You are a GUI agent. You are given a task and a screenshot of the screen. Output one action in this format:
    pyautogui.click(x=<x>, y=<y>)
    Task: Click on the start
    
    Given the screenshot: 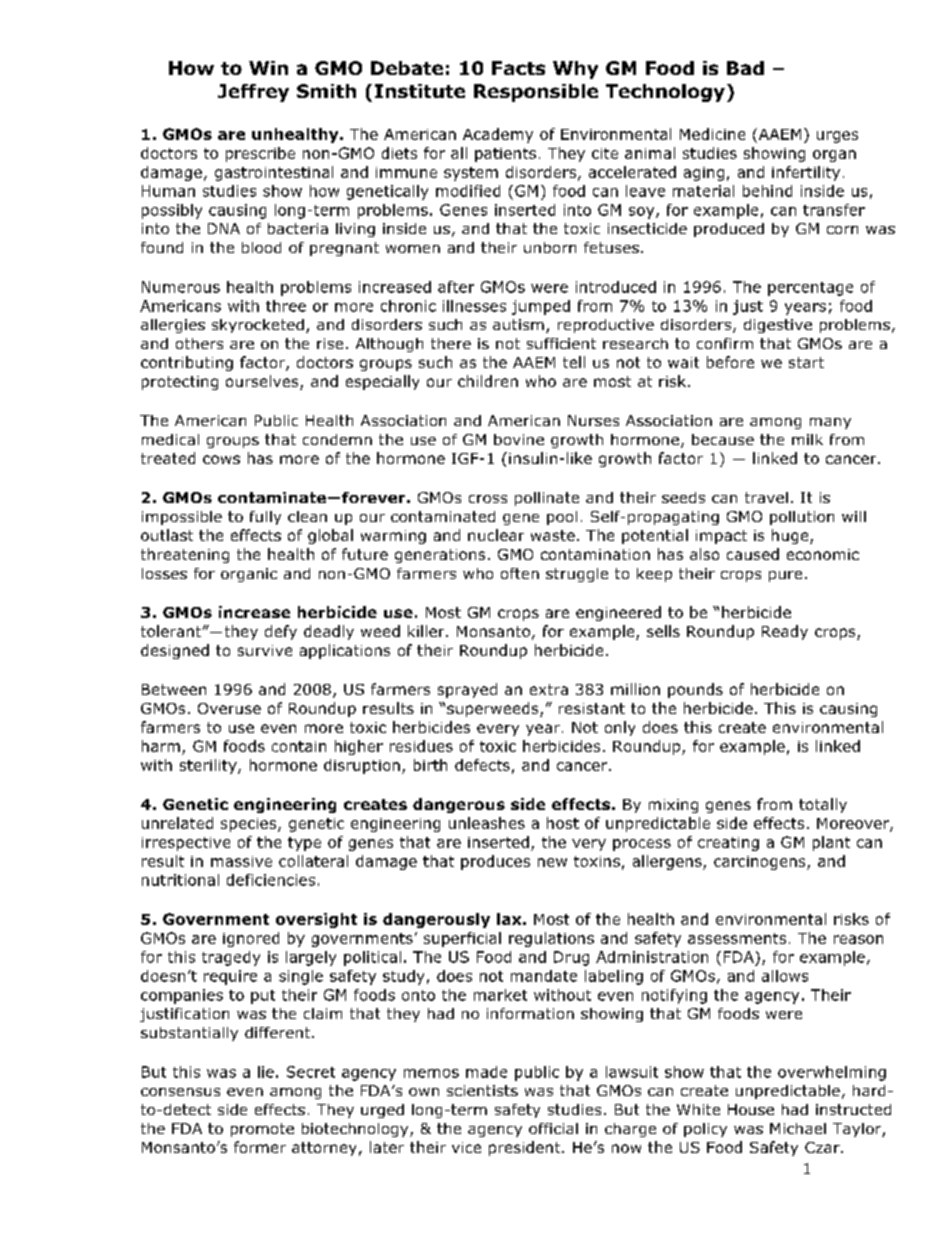 What is the action you would take?
    pyautogui.click(x=806, y=362)
